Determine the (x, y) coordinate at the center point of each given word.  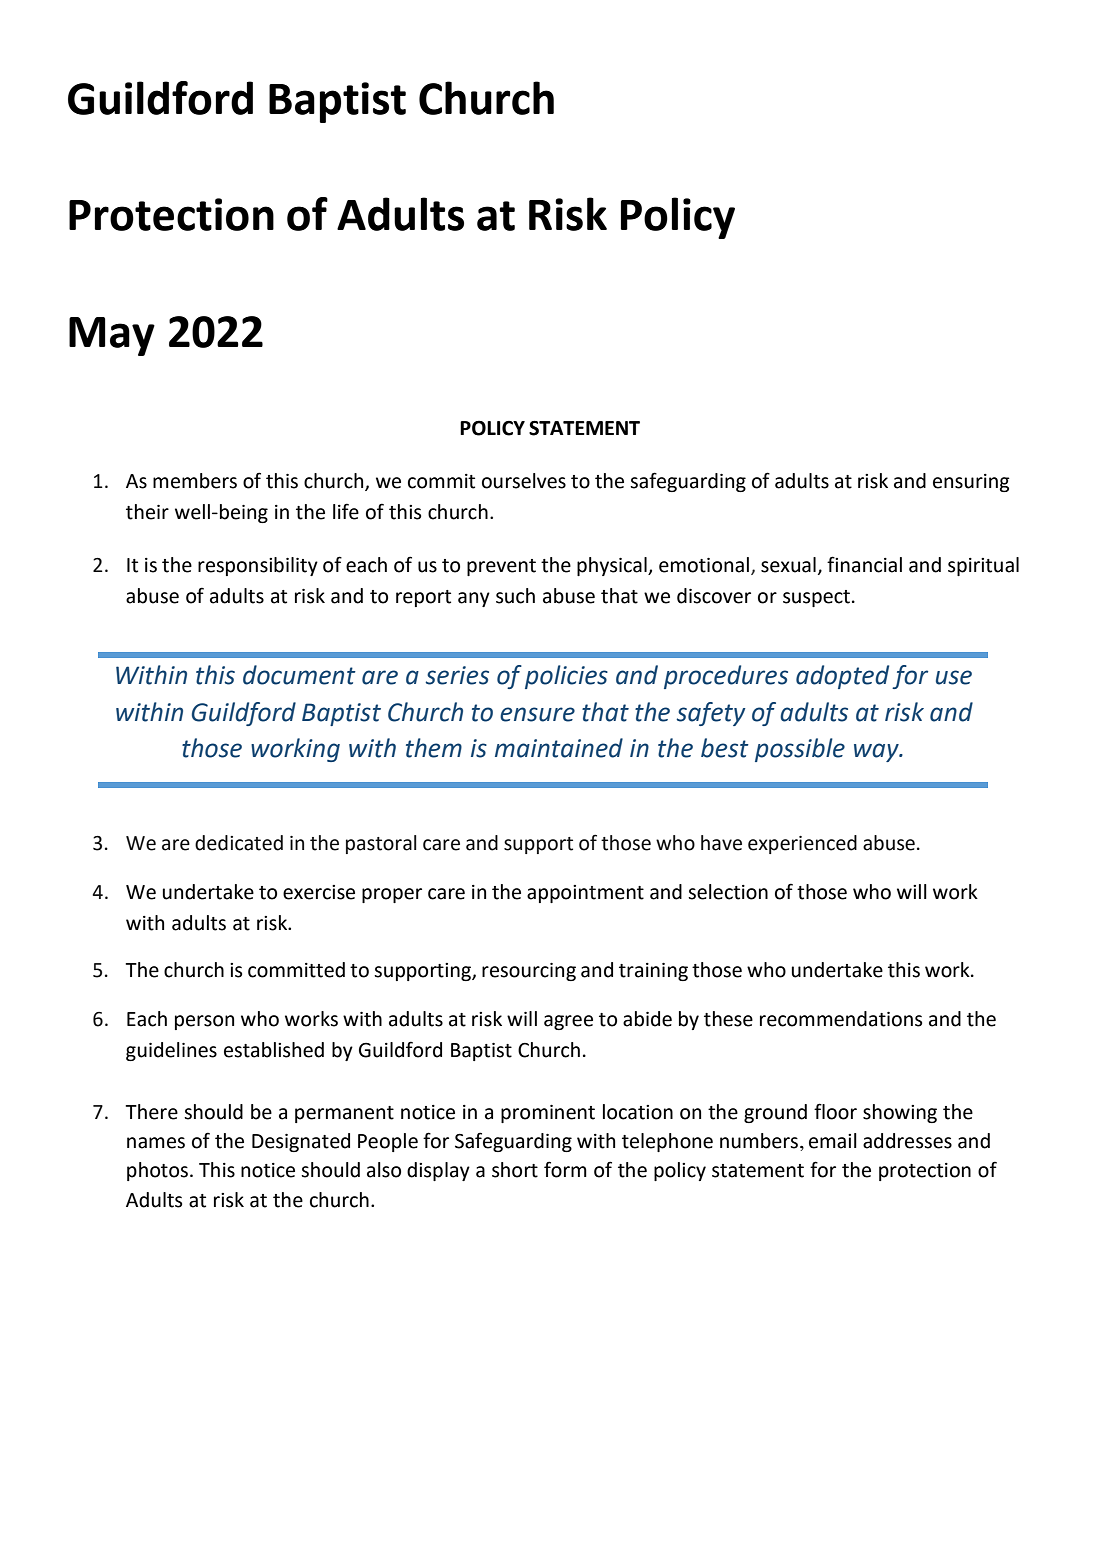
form (565, 1169)
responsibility (258, 566)
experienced (802, 844)
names (156, 1143)
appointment (585, 894)
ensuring (971, 483)
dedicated (239, 843)
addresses (907, 1141)
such (515, 596)
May (112, 336)
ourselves (524, 481)
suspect (816, 598)
